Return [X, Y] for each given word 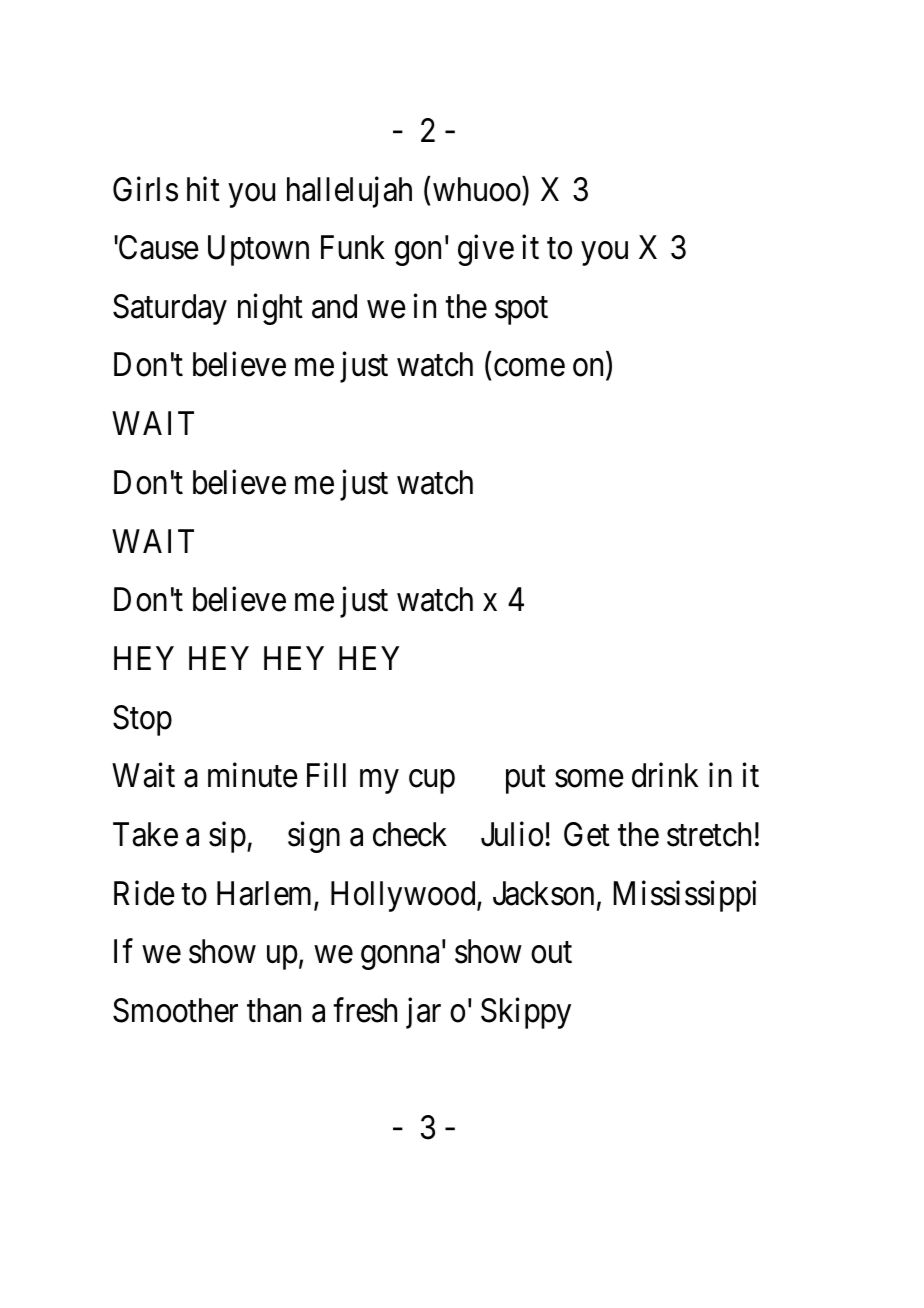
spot [521, 311]
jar [423, 1013]
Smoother [175, 1010]
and [334, 306]
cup [432, 782]
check [410, 834]
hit [203, 188]
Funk [353, 247]
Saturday [170, 309]
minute [253, 775]
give [486, 250]
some [589, 779]
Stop [142, 720]
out [551, 953]
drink [665, 775]
